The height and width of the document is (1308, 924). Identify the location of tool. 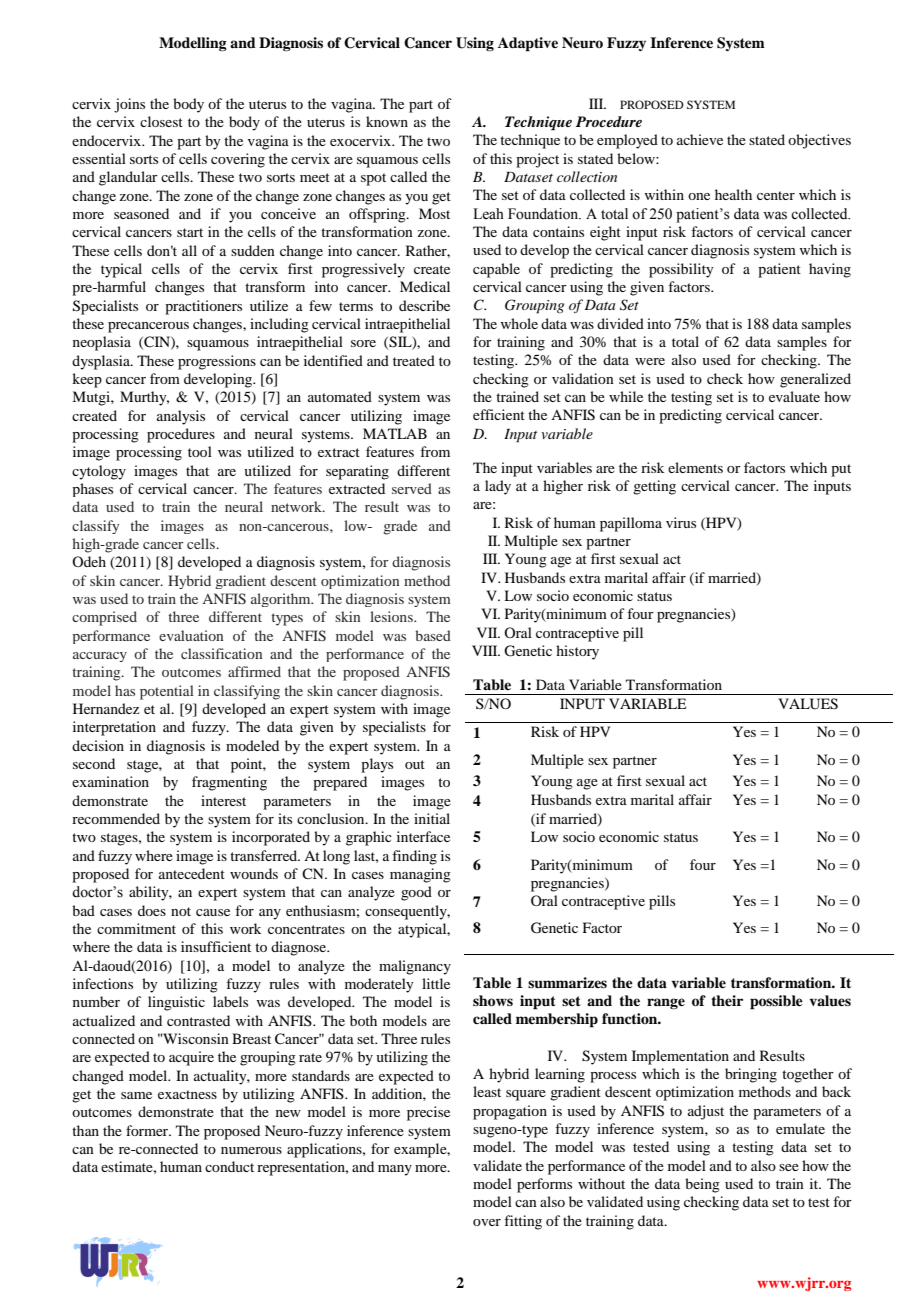
(200, 451).
